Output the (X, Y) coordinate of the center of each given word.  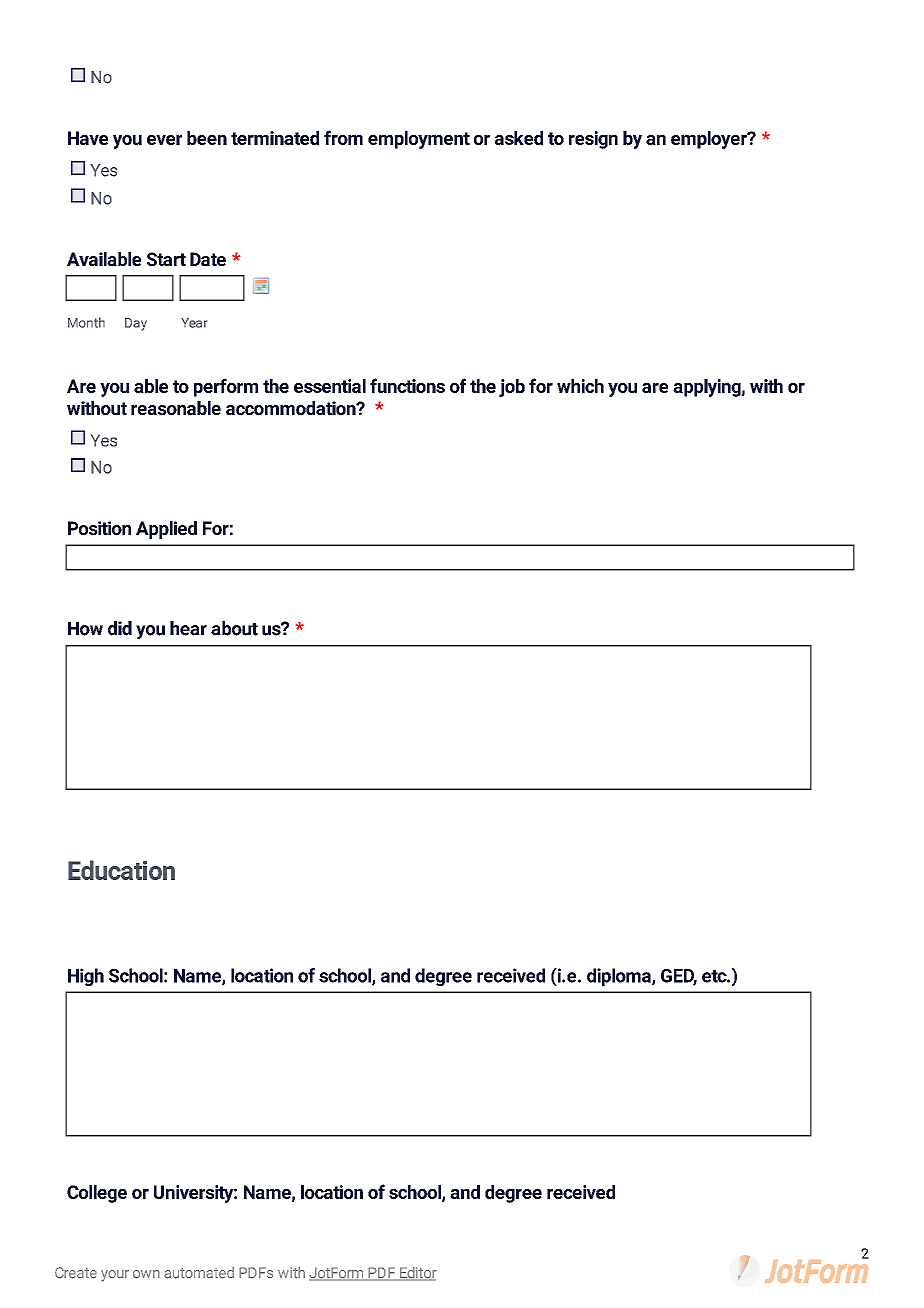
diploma (620, 977)
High (86, 977)
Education (121, 870)
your (115, 1276)
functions (407, 385)
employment (419, 140)
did (120, 628)
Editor (417, 1274)
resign (593, 140)
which (580, 386)
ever (164, 140)
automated (199, 1273)
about (234, 628)
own (146, 1274)
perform (226, 387)
